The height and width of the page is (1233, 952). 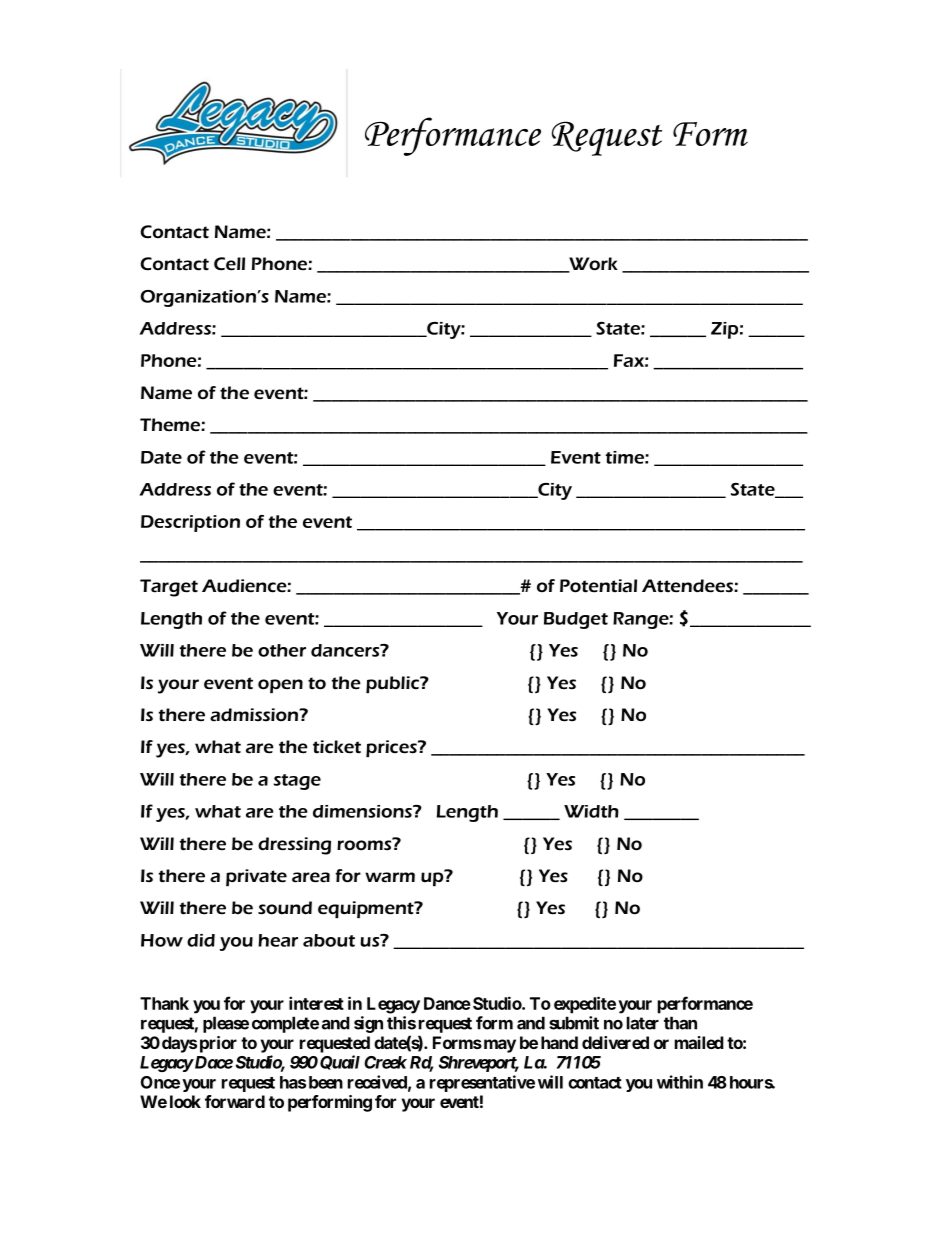 I want to click on Potential, so click(x=598, y=586).
